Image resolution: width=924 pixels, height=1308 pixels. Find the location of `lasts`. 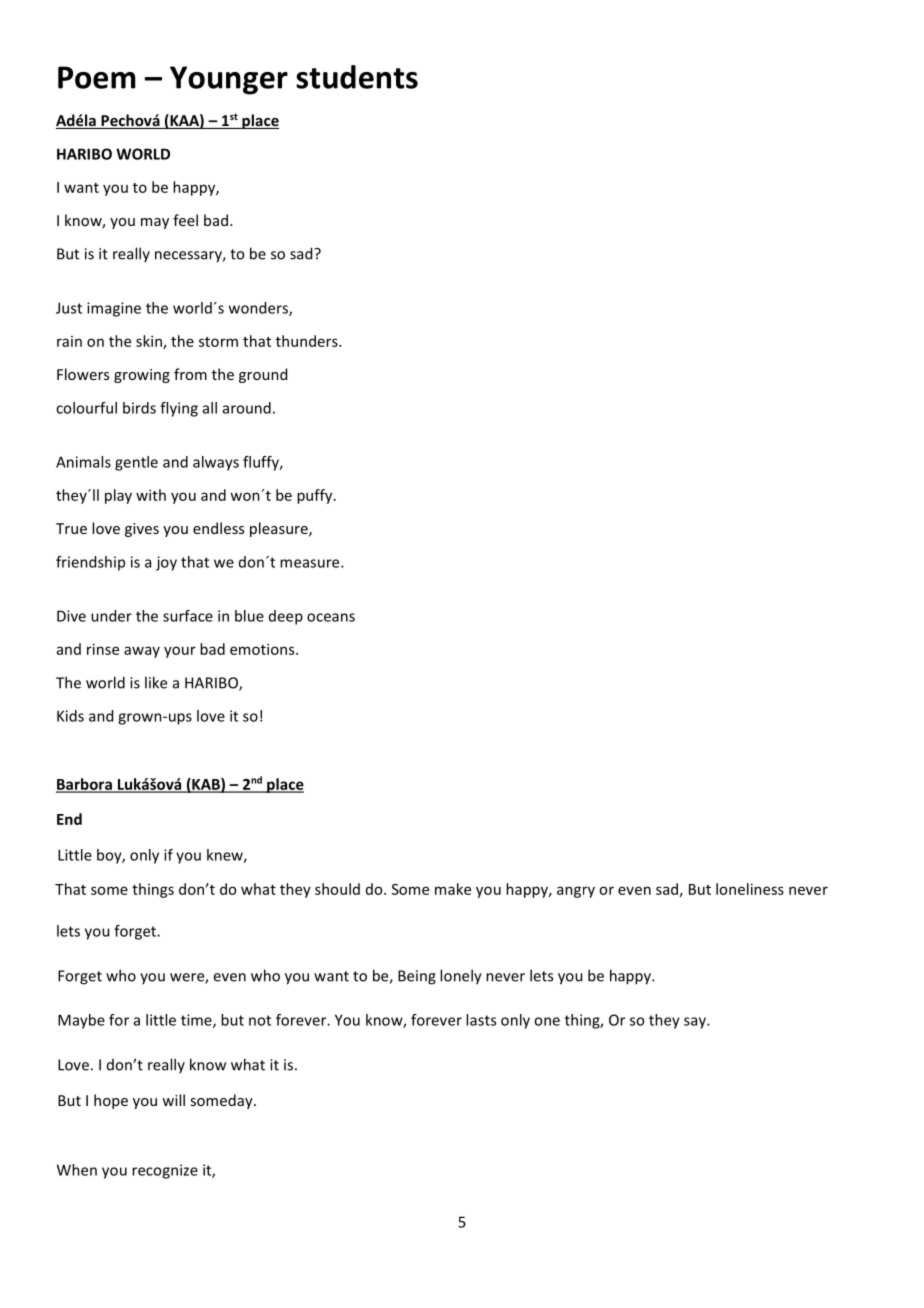

lasts is located at coordinates (481, 1020).
